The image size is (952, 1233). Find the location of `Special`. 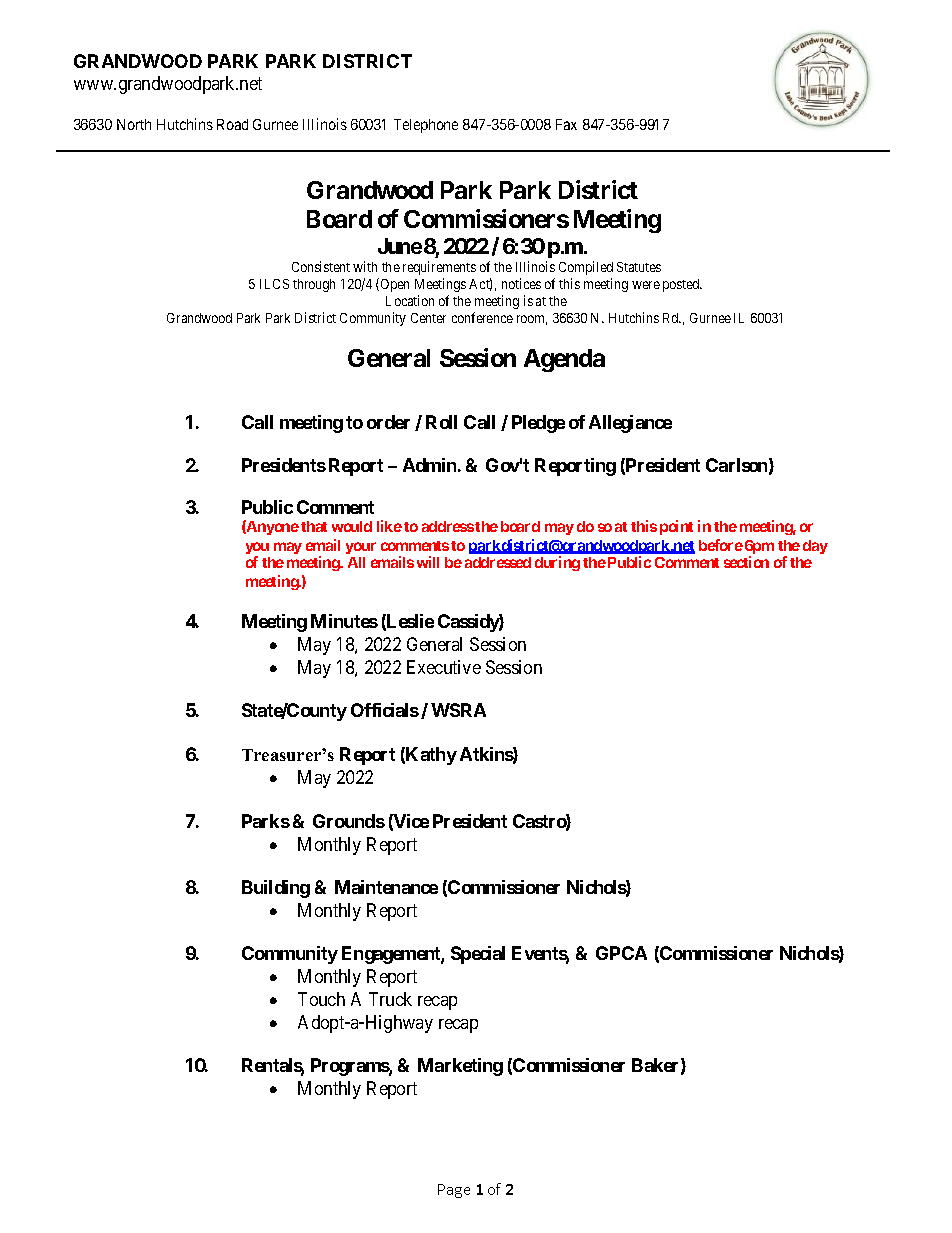

Special is located at coordinates (478, 955).
